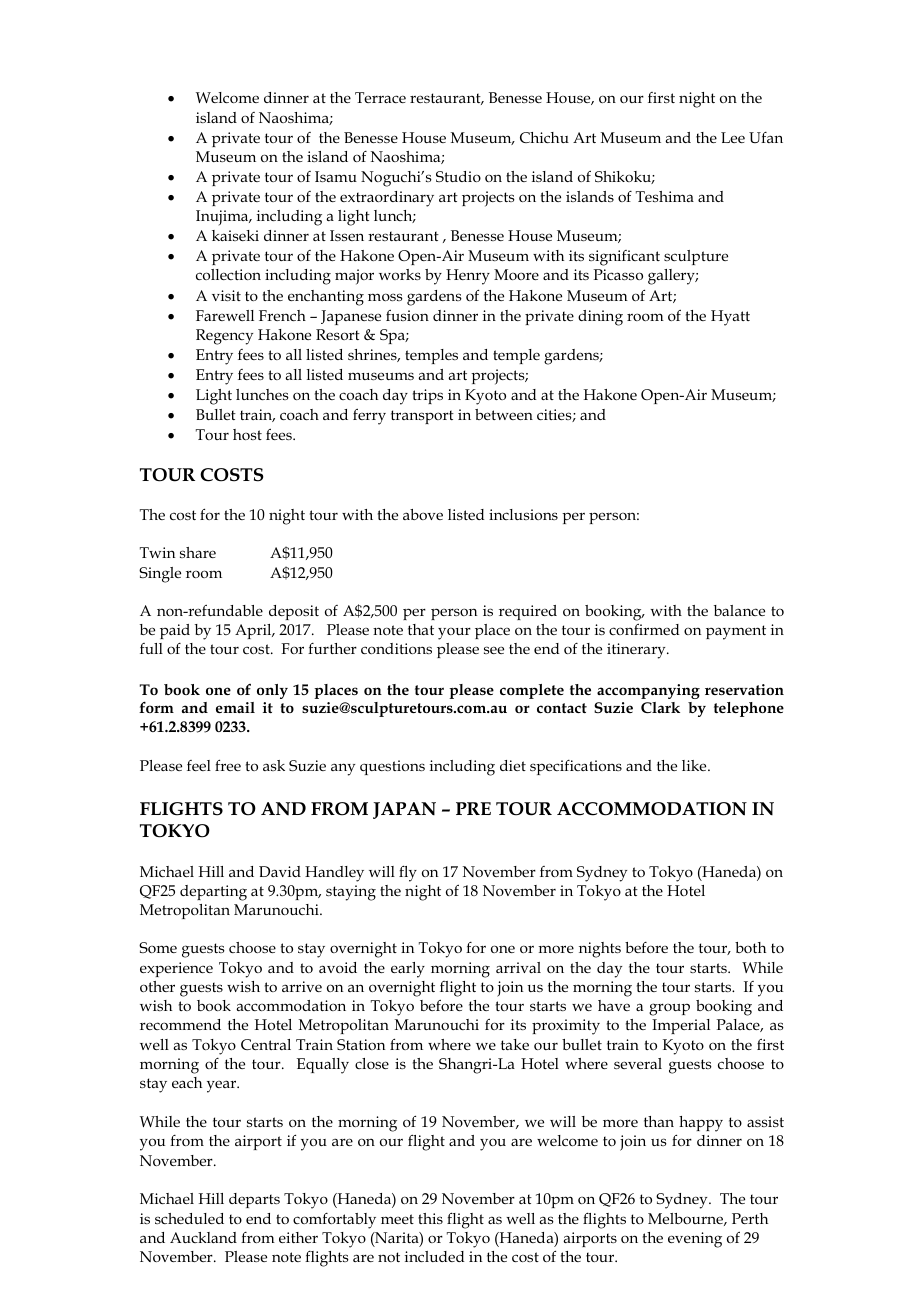  What do you see at coordinates (494, 650) in the screenshot?
I see `see` at bounding box center [494, 650].
